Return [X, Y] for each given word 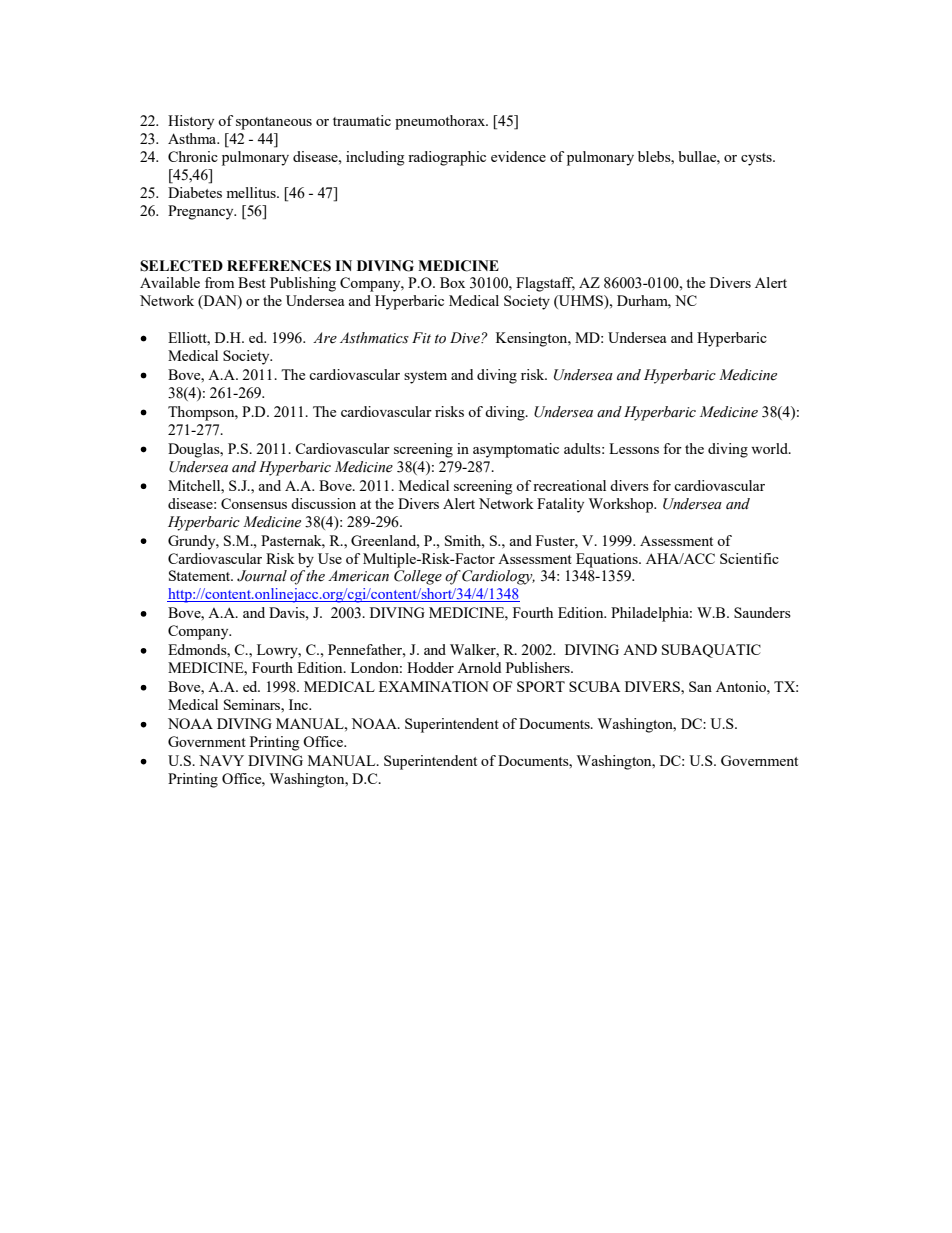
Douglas [195, 450]
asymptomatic [516, 450]
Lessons [634, 448]
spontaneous [274, 123]
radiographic [447, 158]
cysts [757, 159]
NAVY [221, 760]
